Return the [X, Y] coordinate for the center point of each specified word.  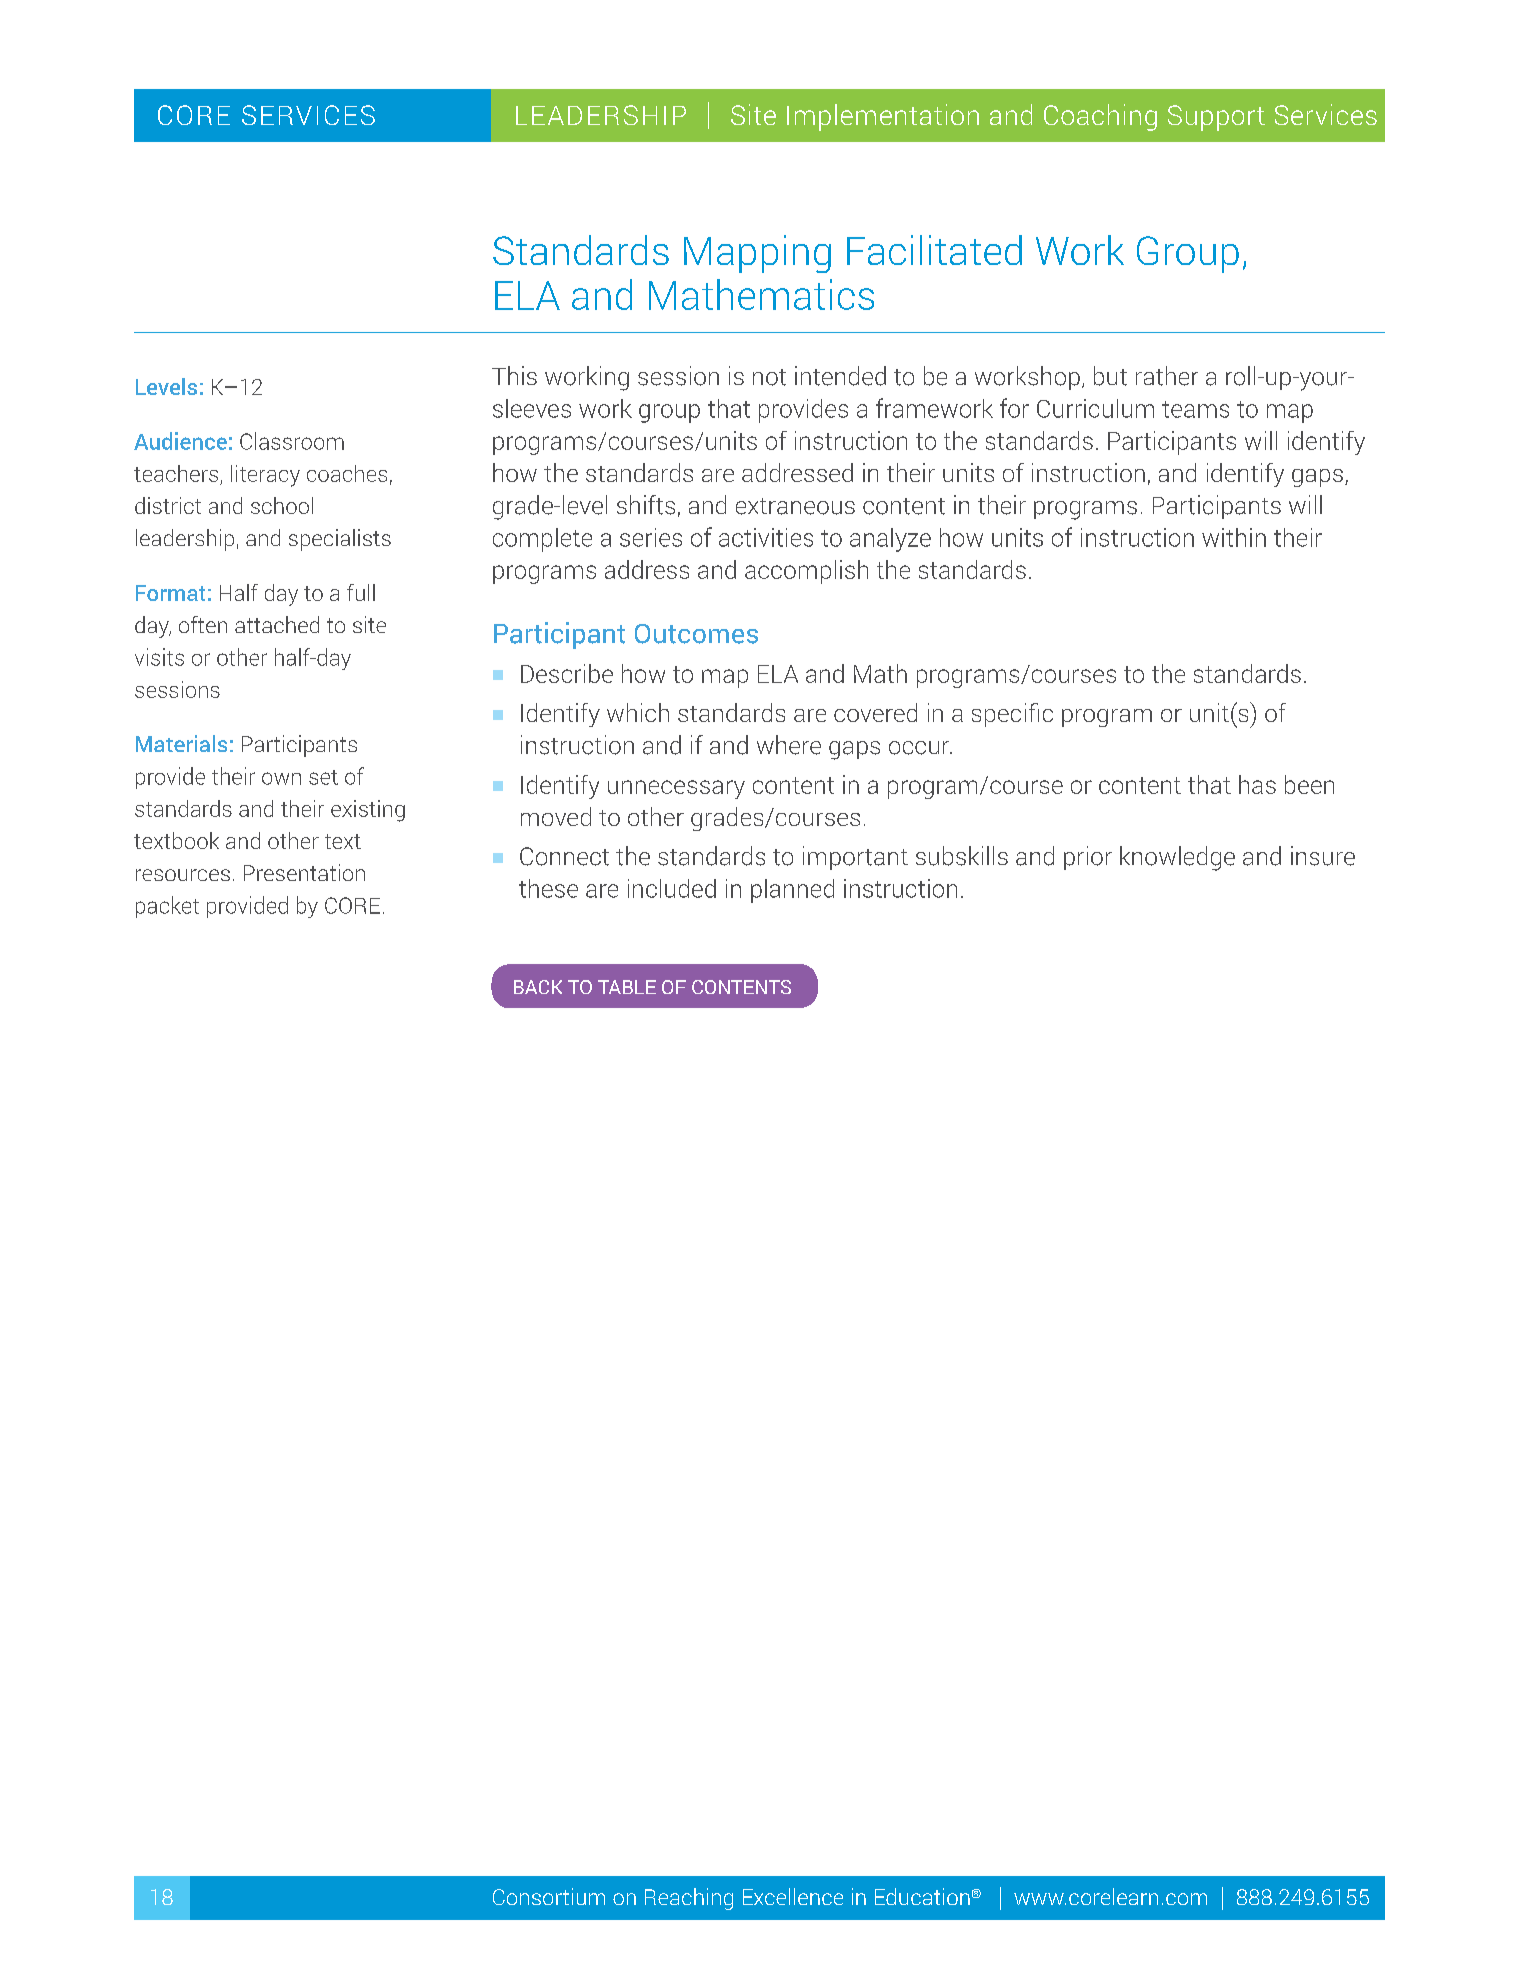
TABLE [627, 987]
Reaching [689, 1899]
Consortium [549, 1896]
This [514, 375]
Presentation [304, 872]
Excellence [793, 1896]
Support [1216, 118]
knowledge [1177, 858]
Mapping [757, 254]
